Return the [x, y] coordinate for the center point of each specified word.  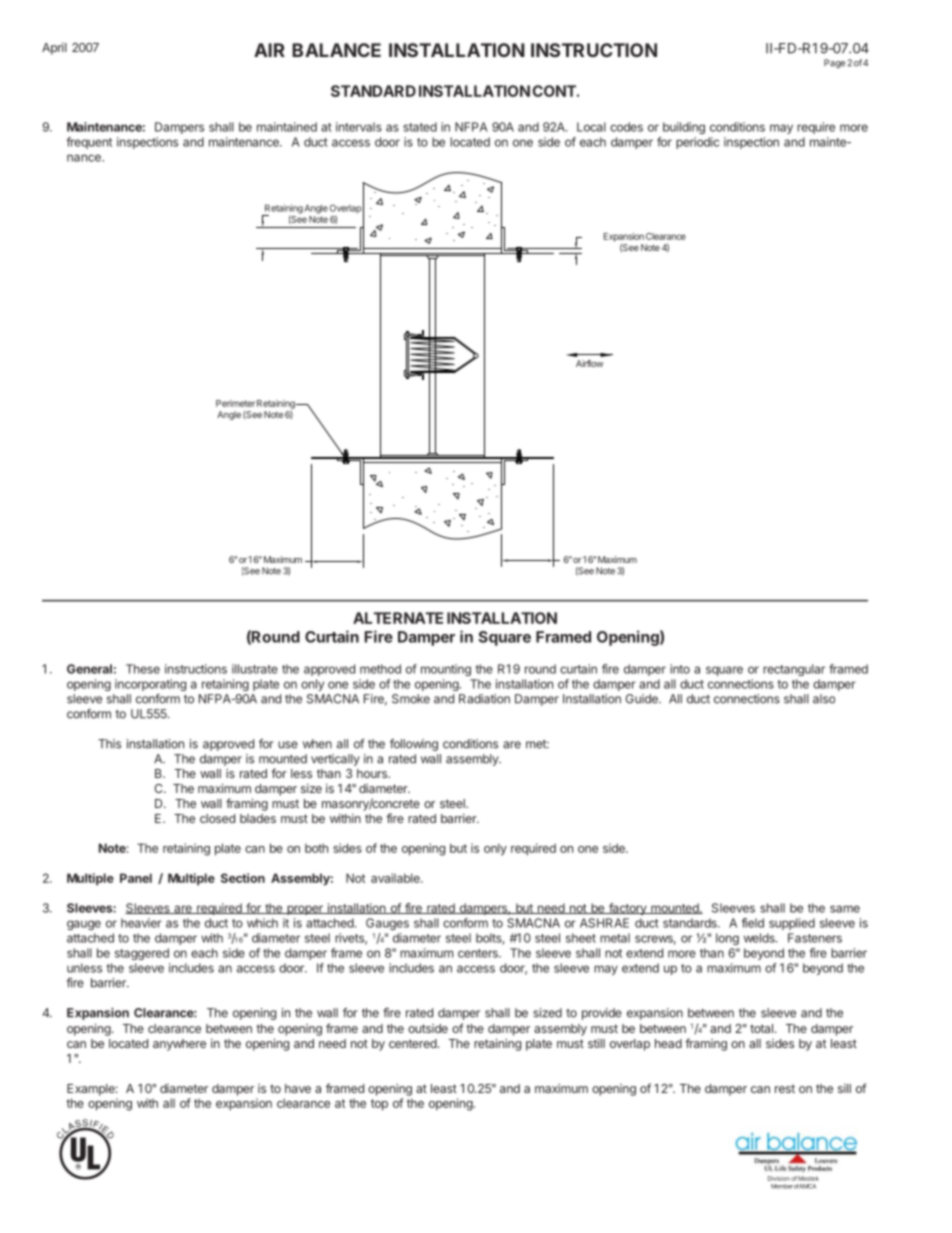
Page [834, 63]
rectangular [794, 670]
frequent [89, 143]
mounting [446, 670]
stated [420, 127]
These [143, 669]
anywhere [179, 1045]
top [379, 1105]
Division [779, 1178]
